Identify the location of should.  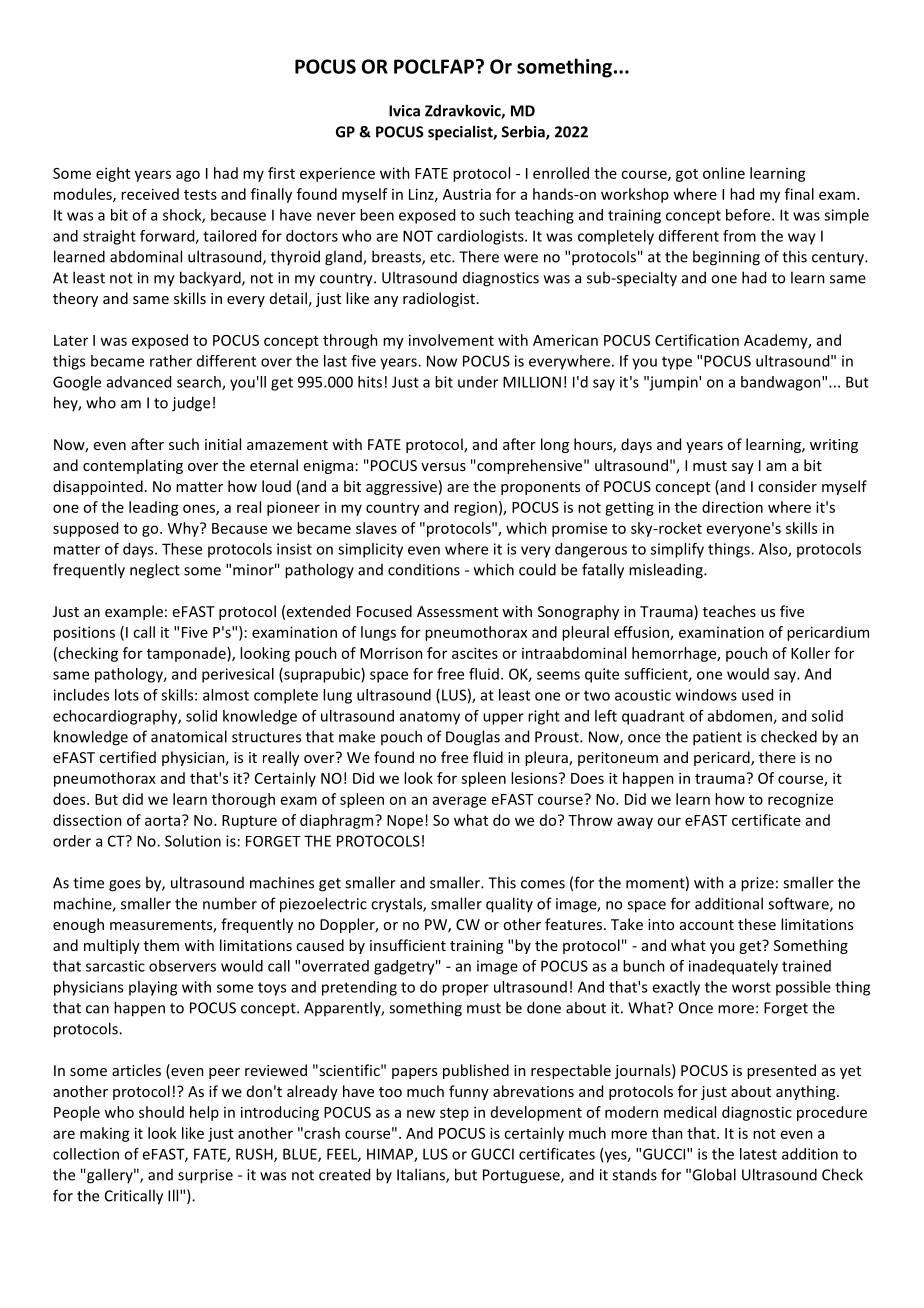
(161, 1112).
